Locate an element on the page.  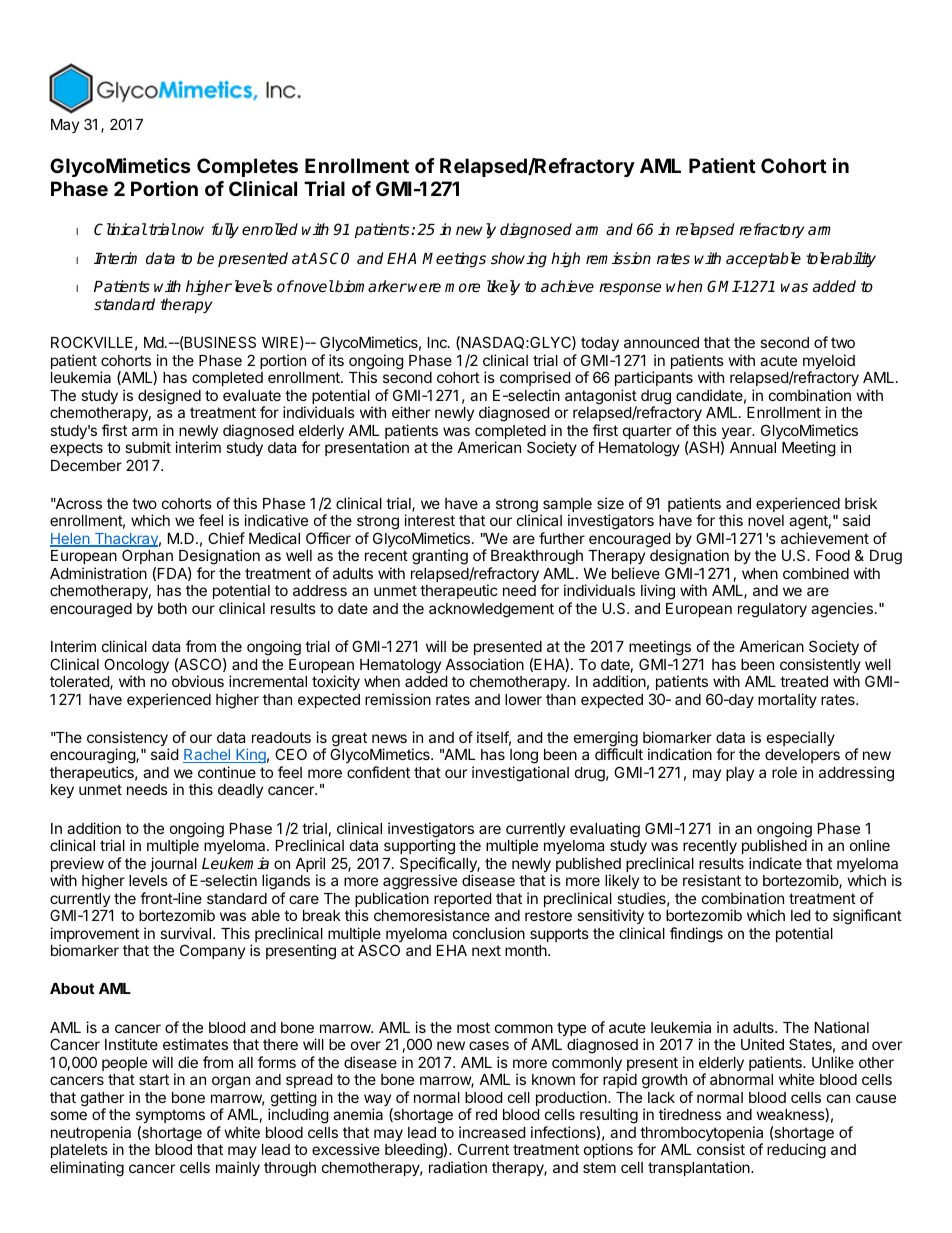
symptoms is located at coordinates (170, 1116).
